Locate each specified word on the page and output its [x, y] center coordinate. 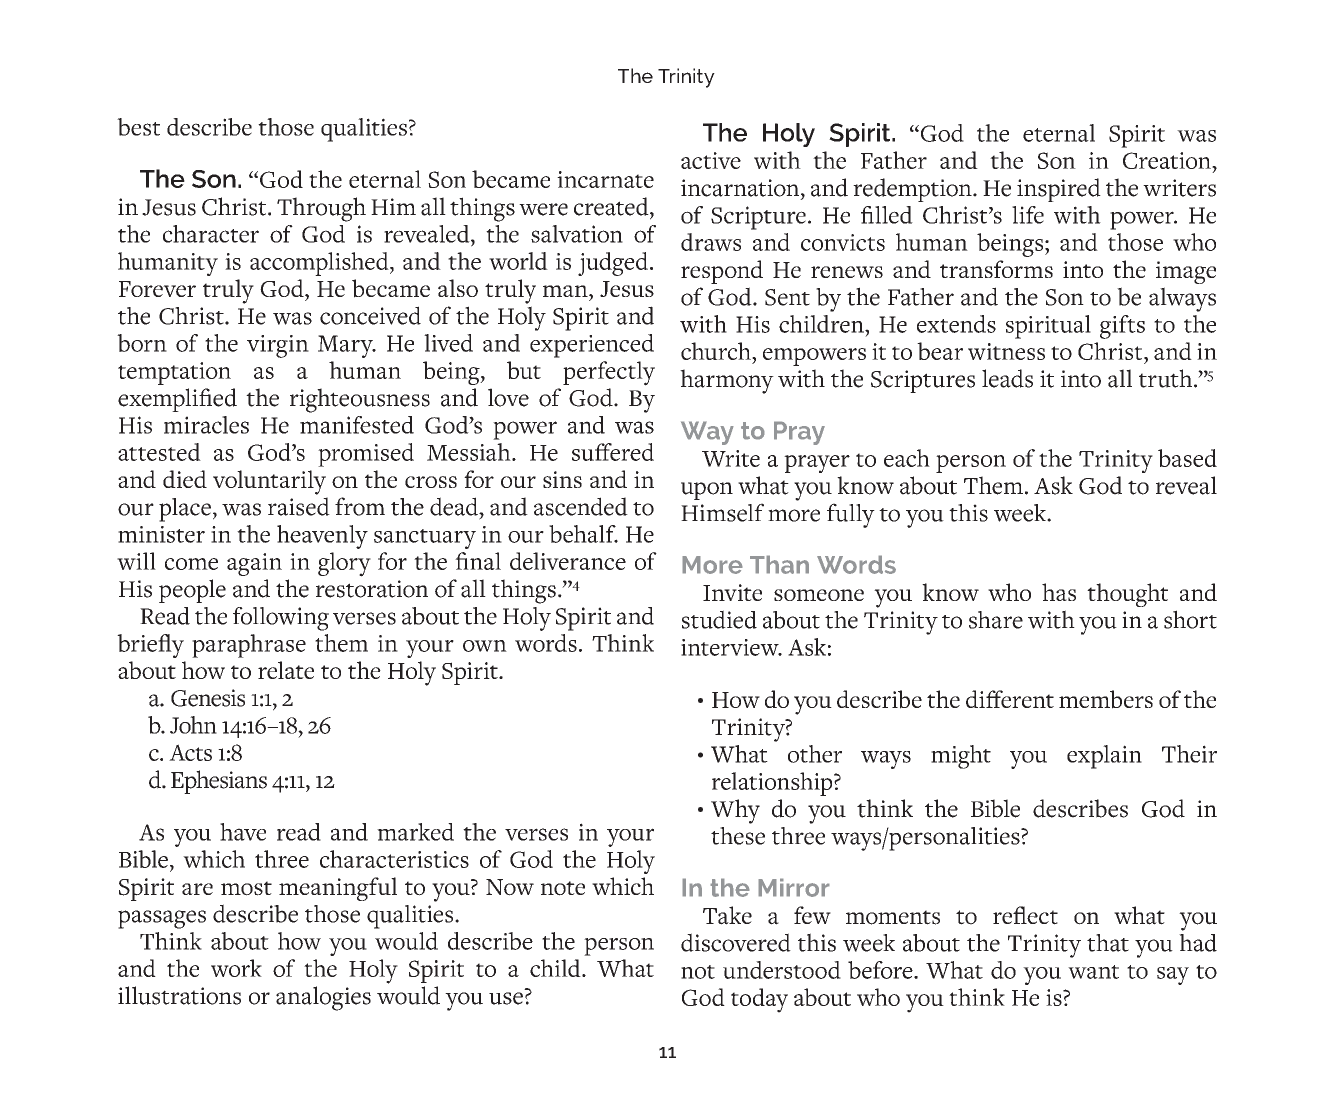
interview [731, 647]
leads [1007, 378]
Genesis [208, 698]
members [1106, 699]
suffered [613, 452]
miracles [206, 425]
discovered [736, 942]
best [138, 127]
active [711, 160]
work [236, 968]
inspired [1059, 190]
